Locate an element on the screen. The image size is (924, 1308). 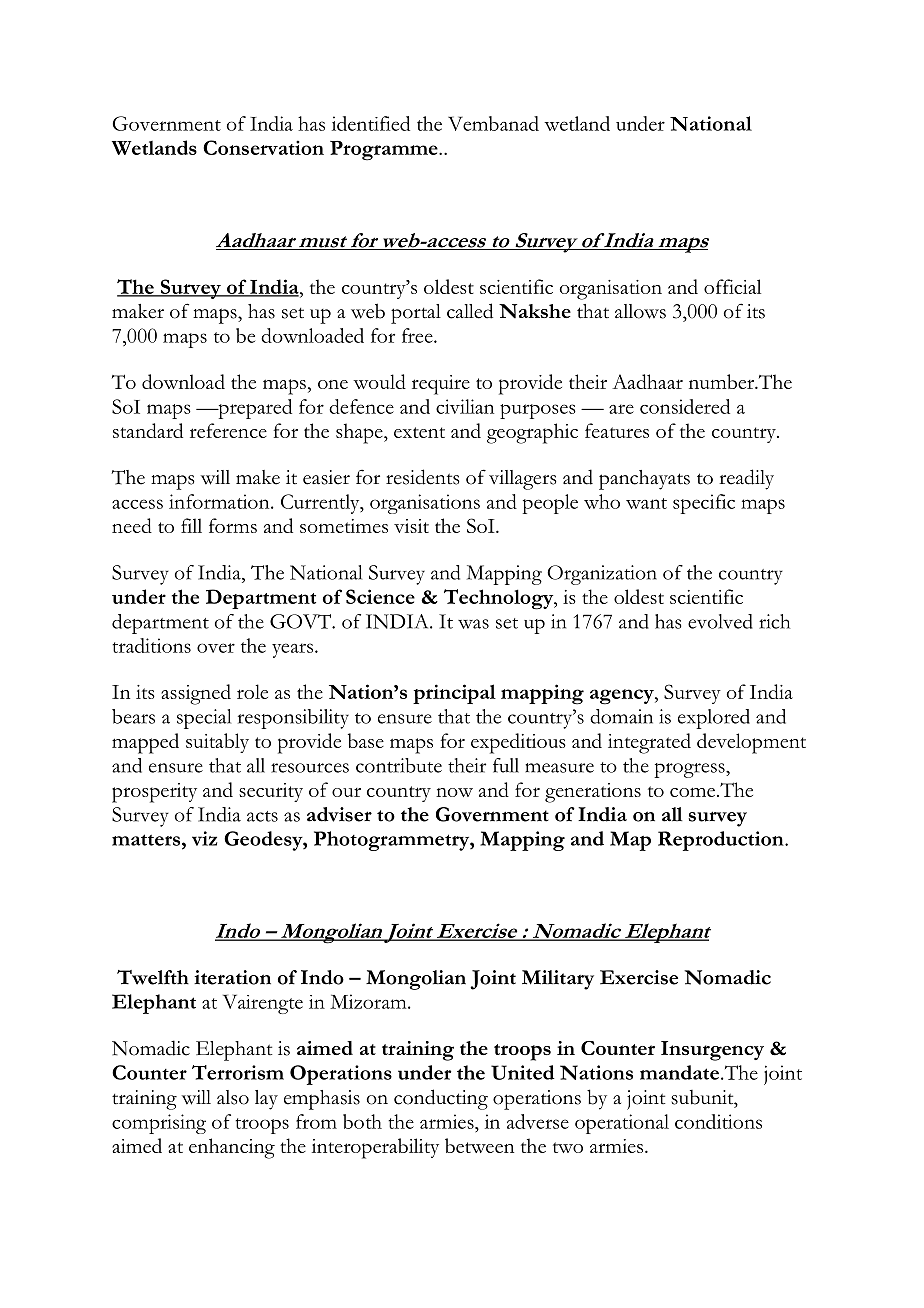
Conservation is located at coordinates (263, 147).
